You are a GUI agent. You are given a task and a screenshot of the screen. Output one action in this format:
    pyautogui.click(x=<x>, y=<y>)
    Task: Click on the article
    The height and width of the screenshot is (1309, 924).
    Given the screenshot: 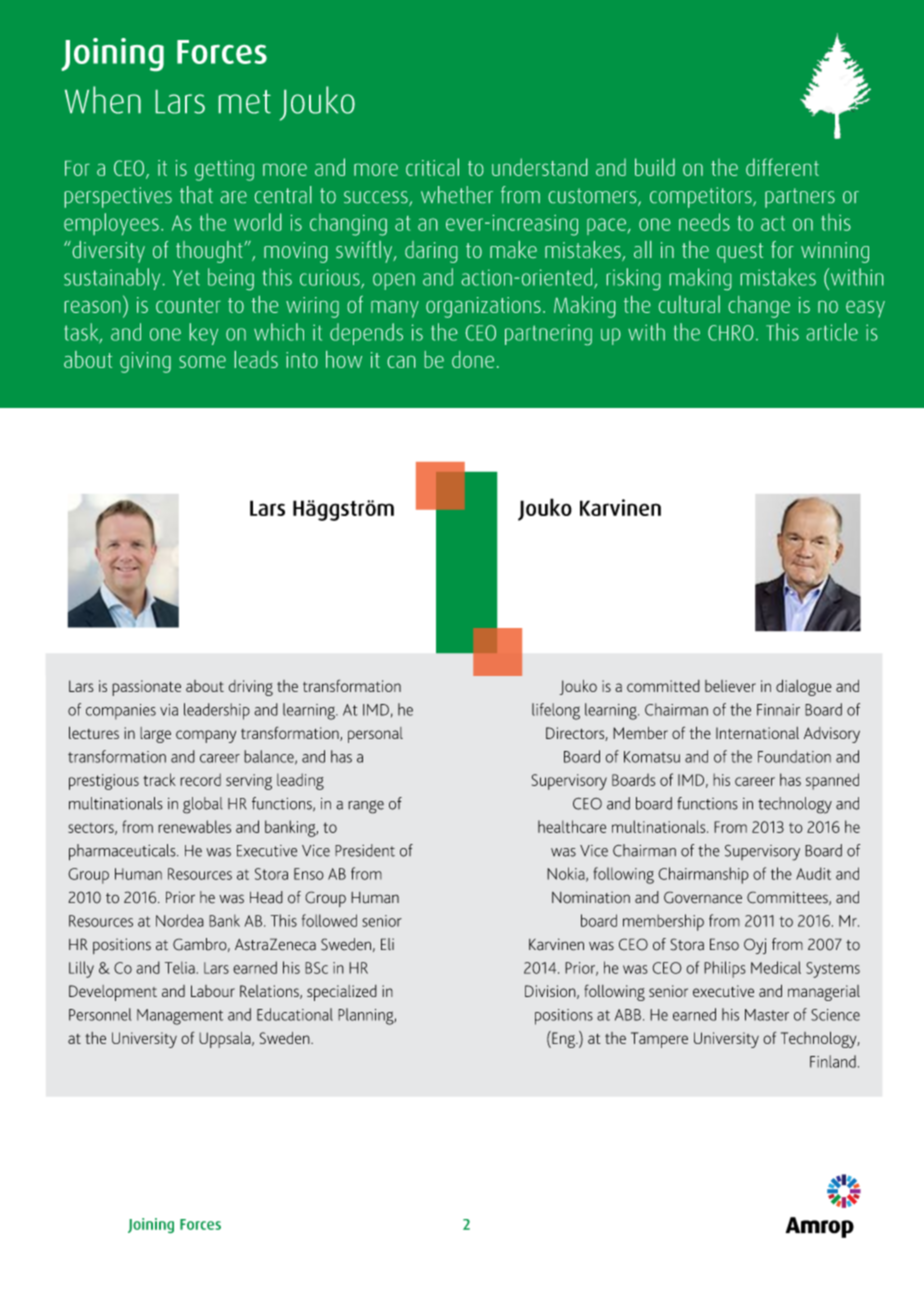 What is the action you would take?
    pyautogui.click(x=832, y=332)
